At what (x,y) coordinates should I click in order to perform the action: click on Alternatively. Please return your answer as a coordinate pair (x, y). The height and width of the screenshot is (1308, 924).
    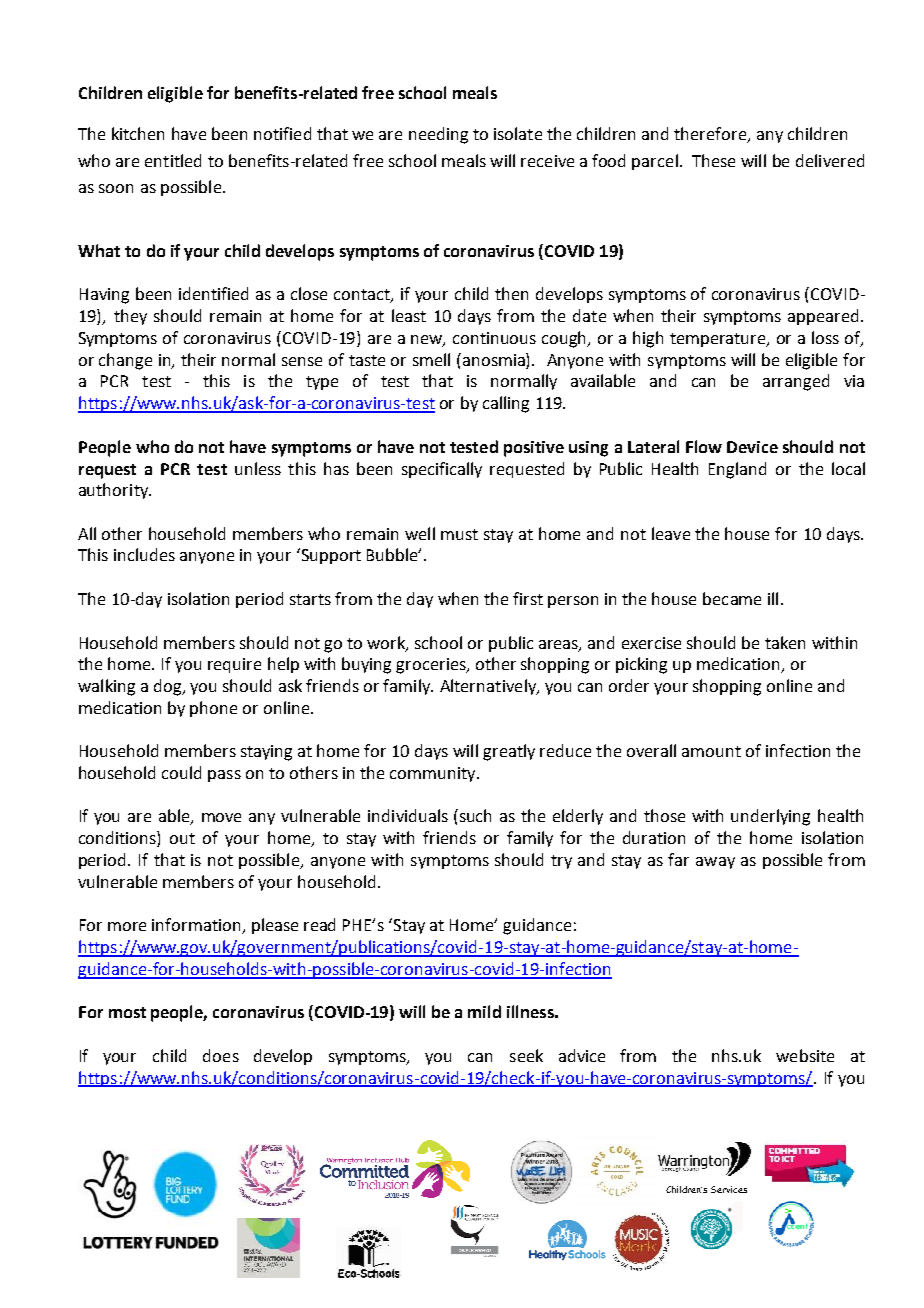
    Looking at the image, I should click on (489, 687).
